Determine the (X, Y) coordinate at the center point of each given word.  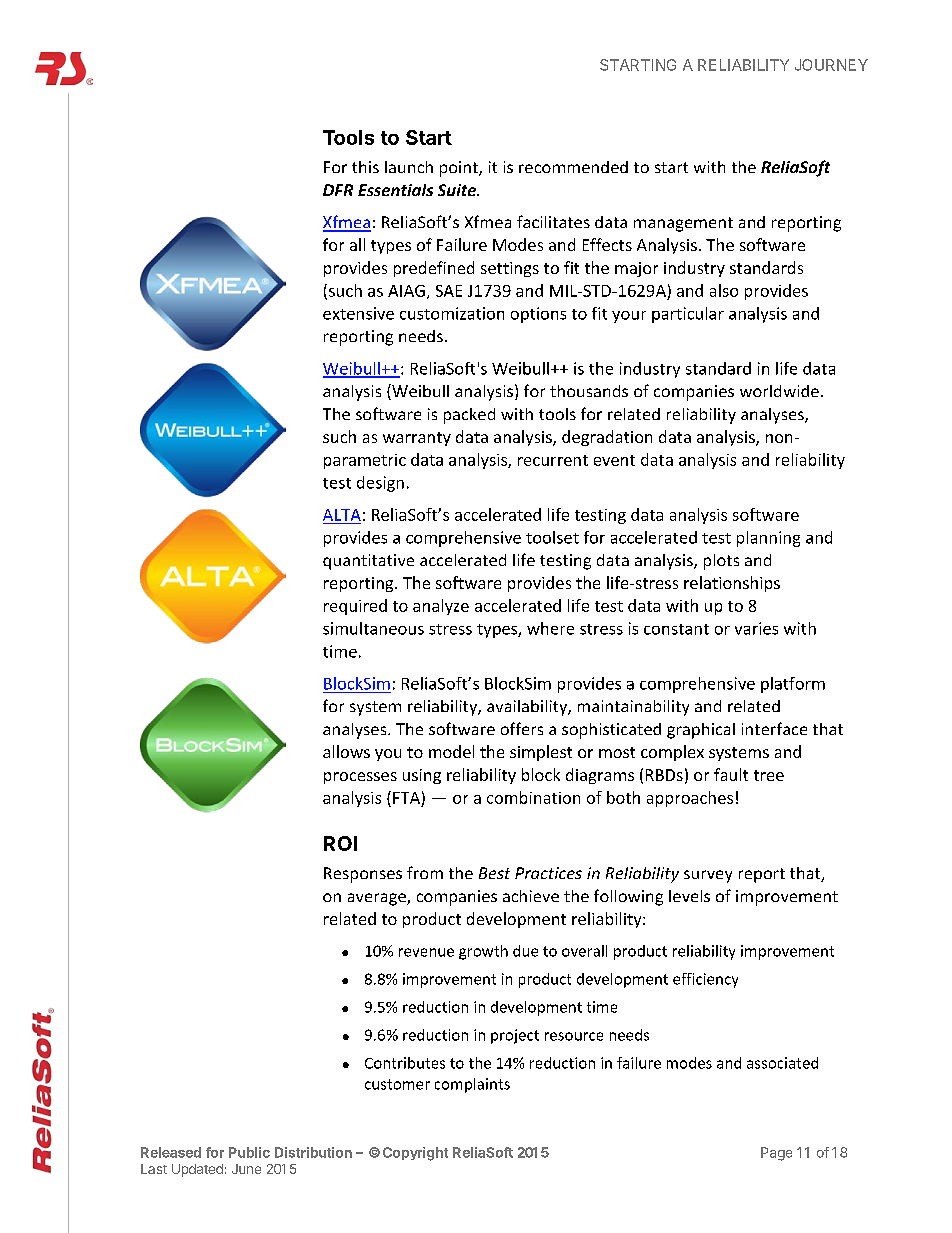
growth (483, 952)
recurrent (553, 460)
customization (452, 313)
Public (249, 1152)
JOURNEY (831, 65)
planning (768, 539)
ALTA (342, 515)
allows (346, 751)
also (724, 290)
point (460, 169)
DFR (338, 190)
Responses (363, 875)
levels (689, 896)
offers (522, 728)
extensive (358, 313)
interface (774, 728)
